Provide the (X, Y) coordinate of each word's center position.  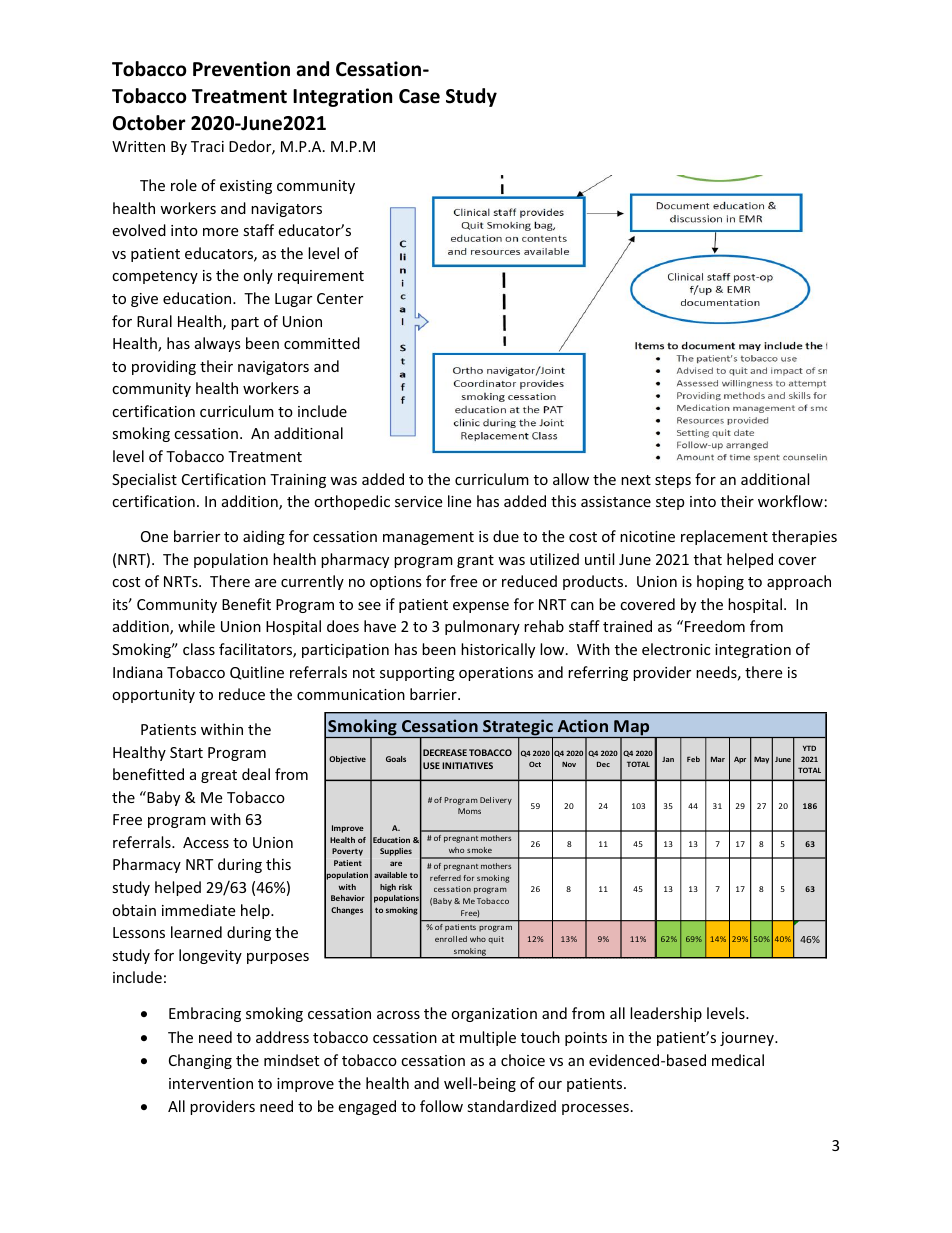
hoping (720, 582)
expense (481, 607)
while (196, 626)
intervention (211, 1083)
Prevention (241, 69)
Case (419, 96)
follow (441, 1106)
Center (340, 298)
